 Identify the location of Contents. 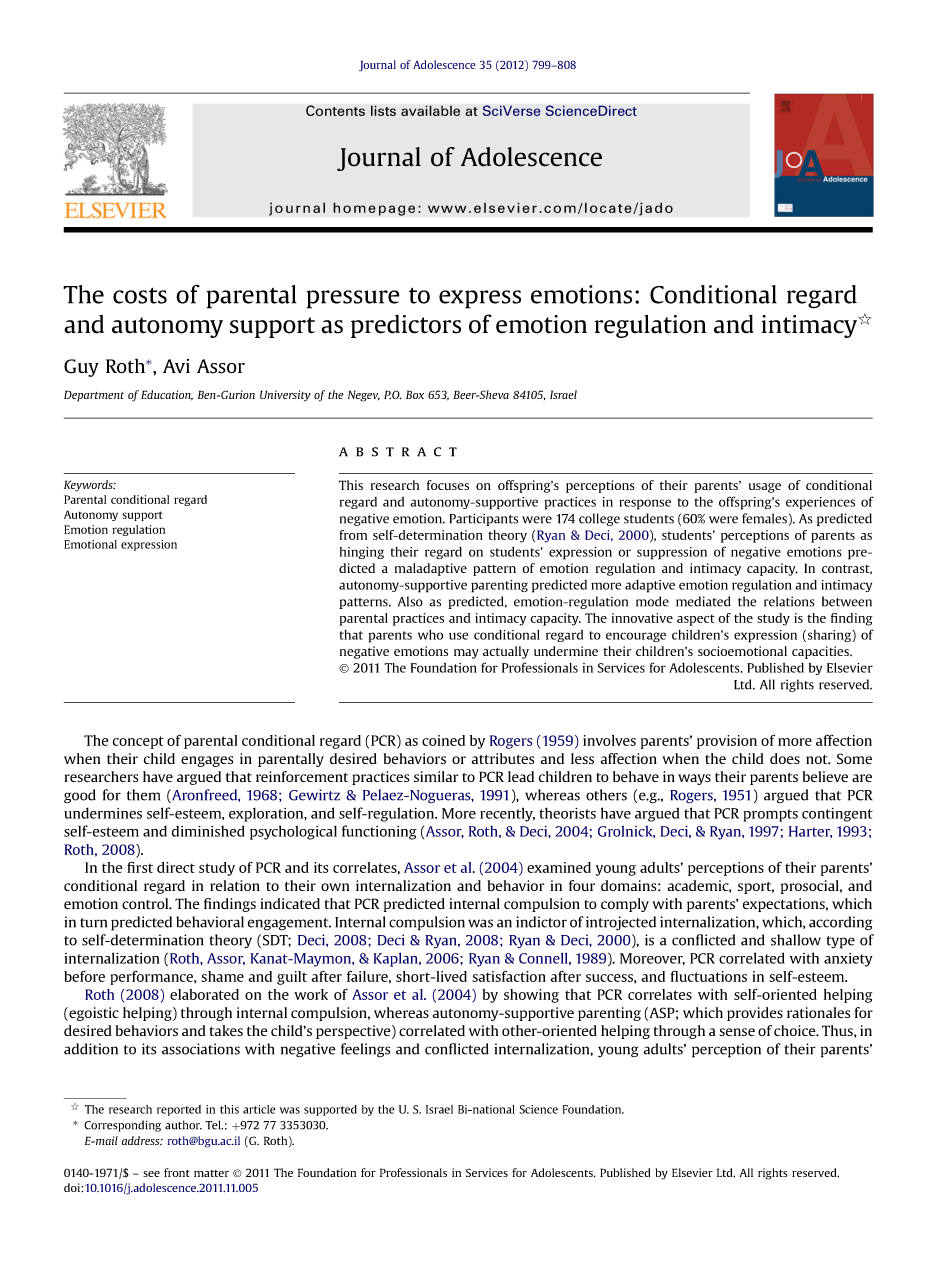
(335, 110).
